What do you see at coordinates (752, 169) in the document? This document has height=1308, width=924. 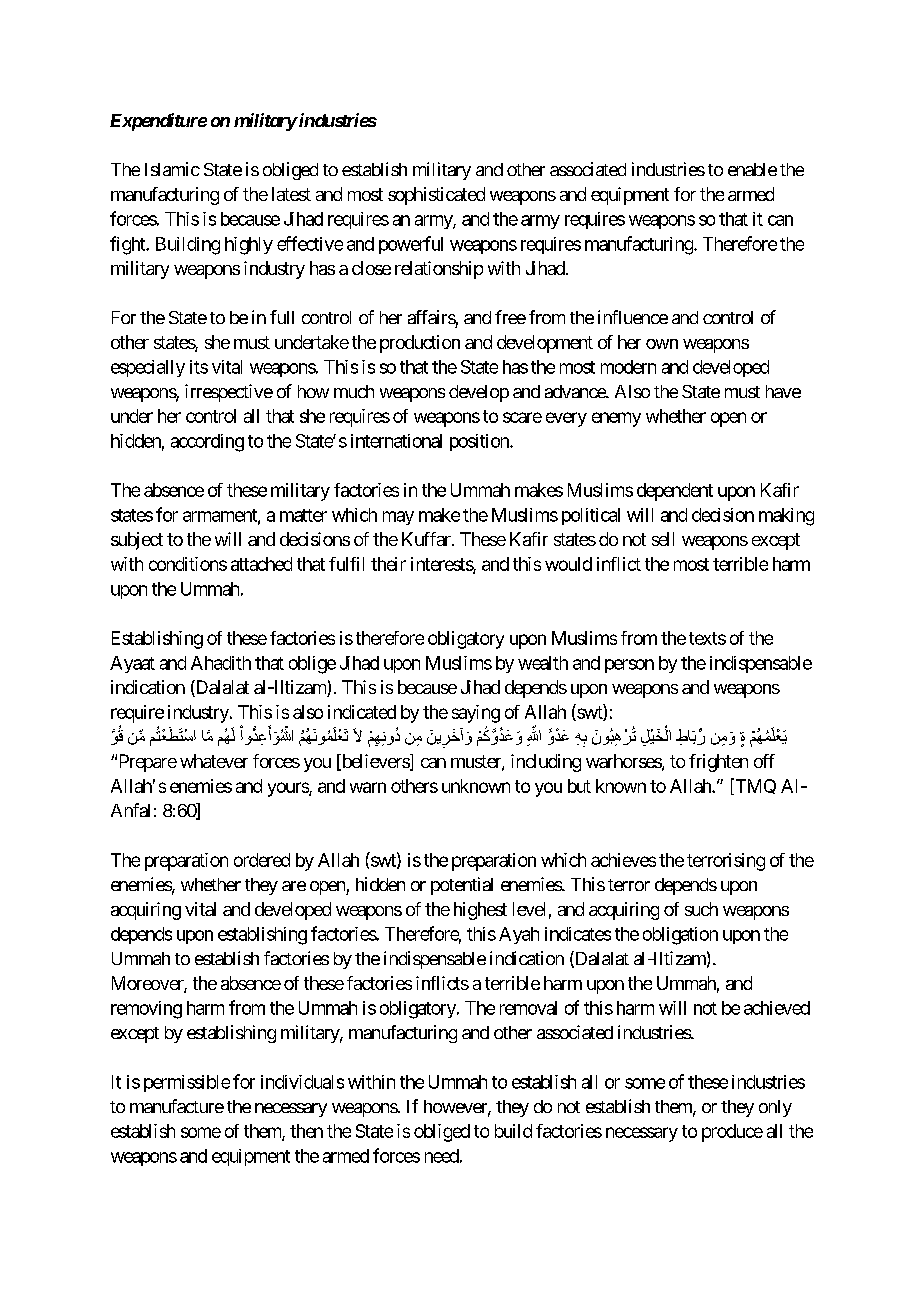 I see `enable` at bounding box center [752, 169].
